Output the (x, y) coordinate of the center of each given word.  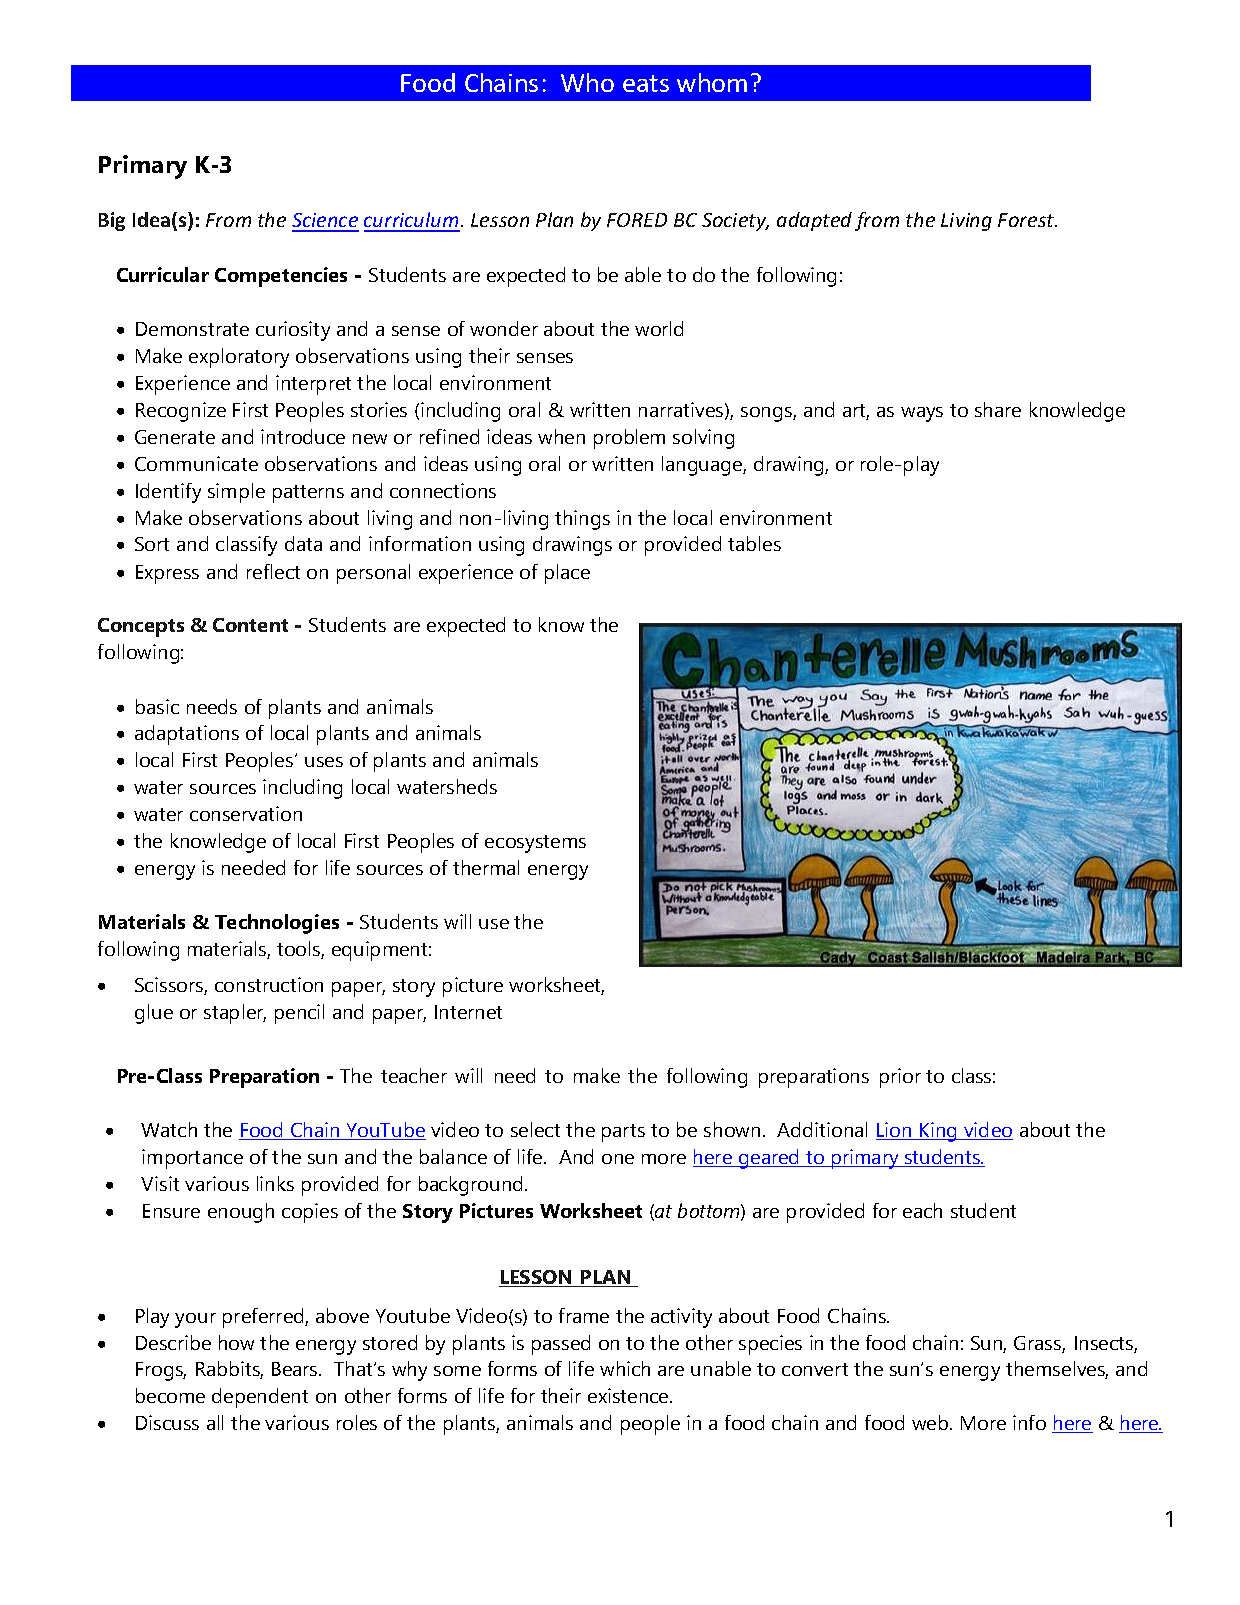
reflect (273, 571)
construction (269, 984)
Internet (468, 1012)
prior (900, 1078)
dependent (260, 1398)
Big (112, 221)
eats (646, 83)
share (998, 409)
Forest (1027, 220)
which (625, 1368)
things (582, 520)
